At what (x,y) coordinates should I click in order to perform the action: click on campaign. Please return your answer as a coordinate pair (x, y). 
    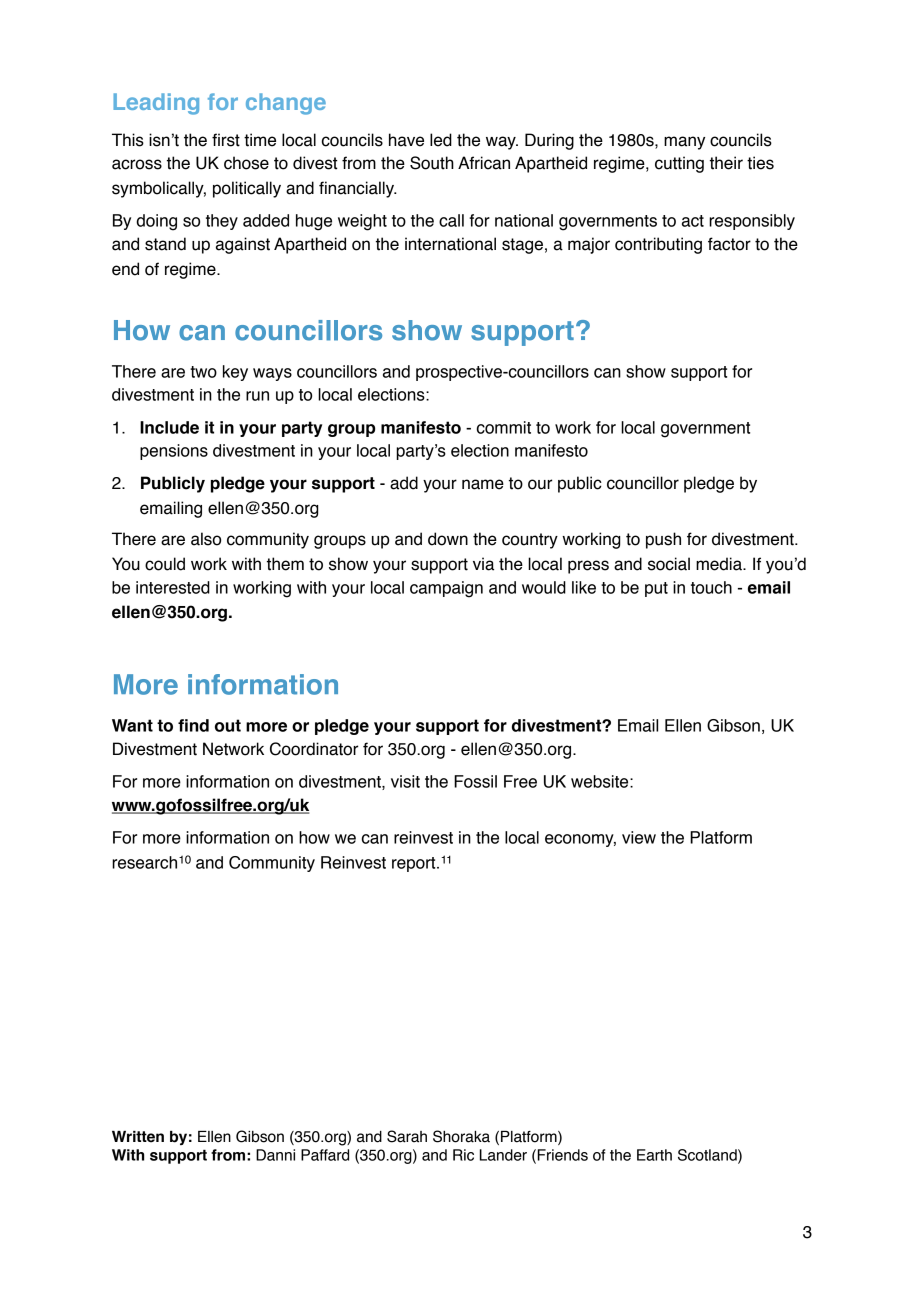
    Looking at the image, I should click on (446, 589).
